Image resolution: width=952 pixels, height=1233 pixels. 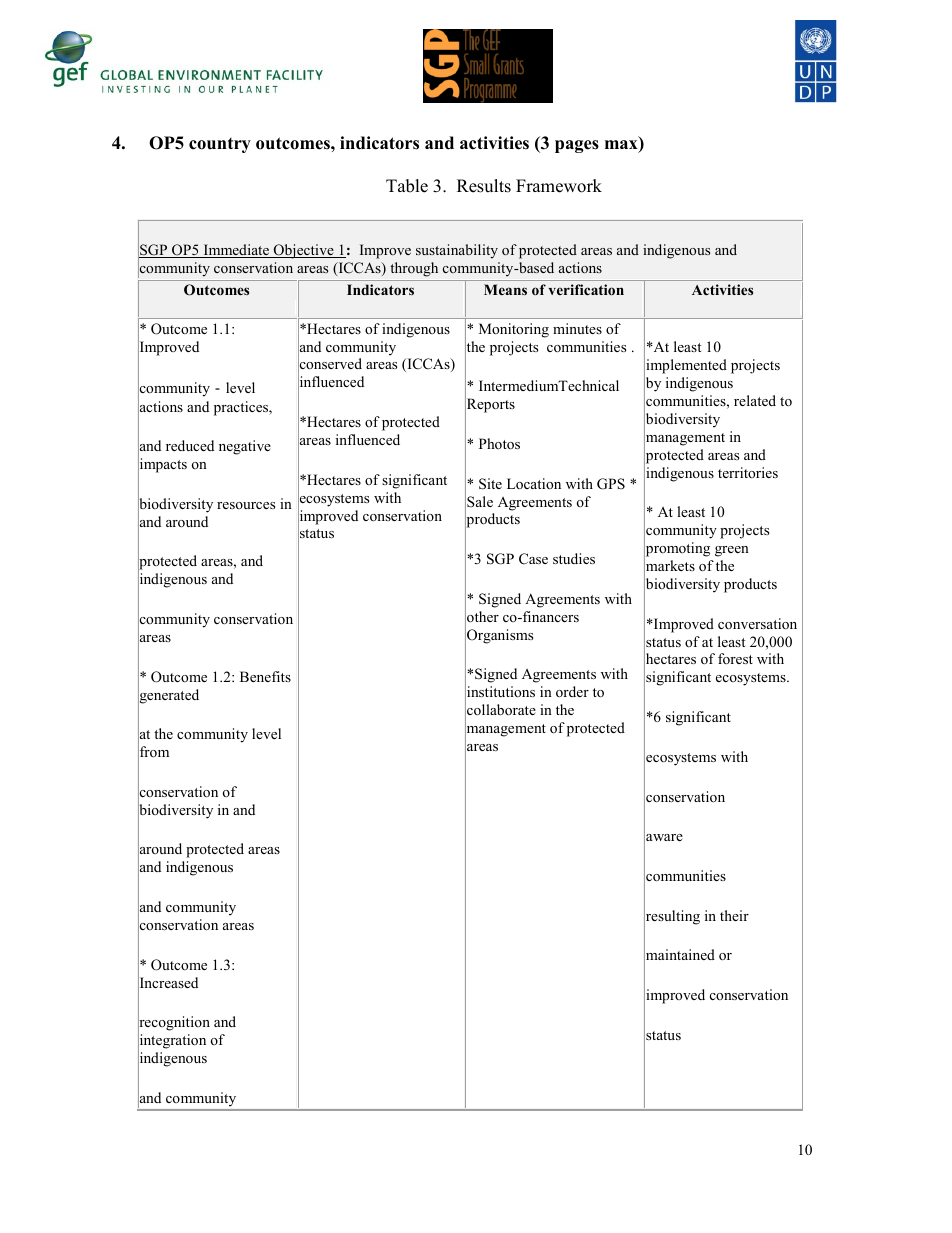 I want to click on negative, so click(x=245, y=447).
